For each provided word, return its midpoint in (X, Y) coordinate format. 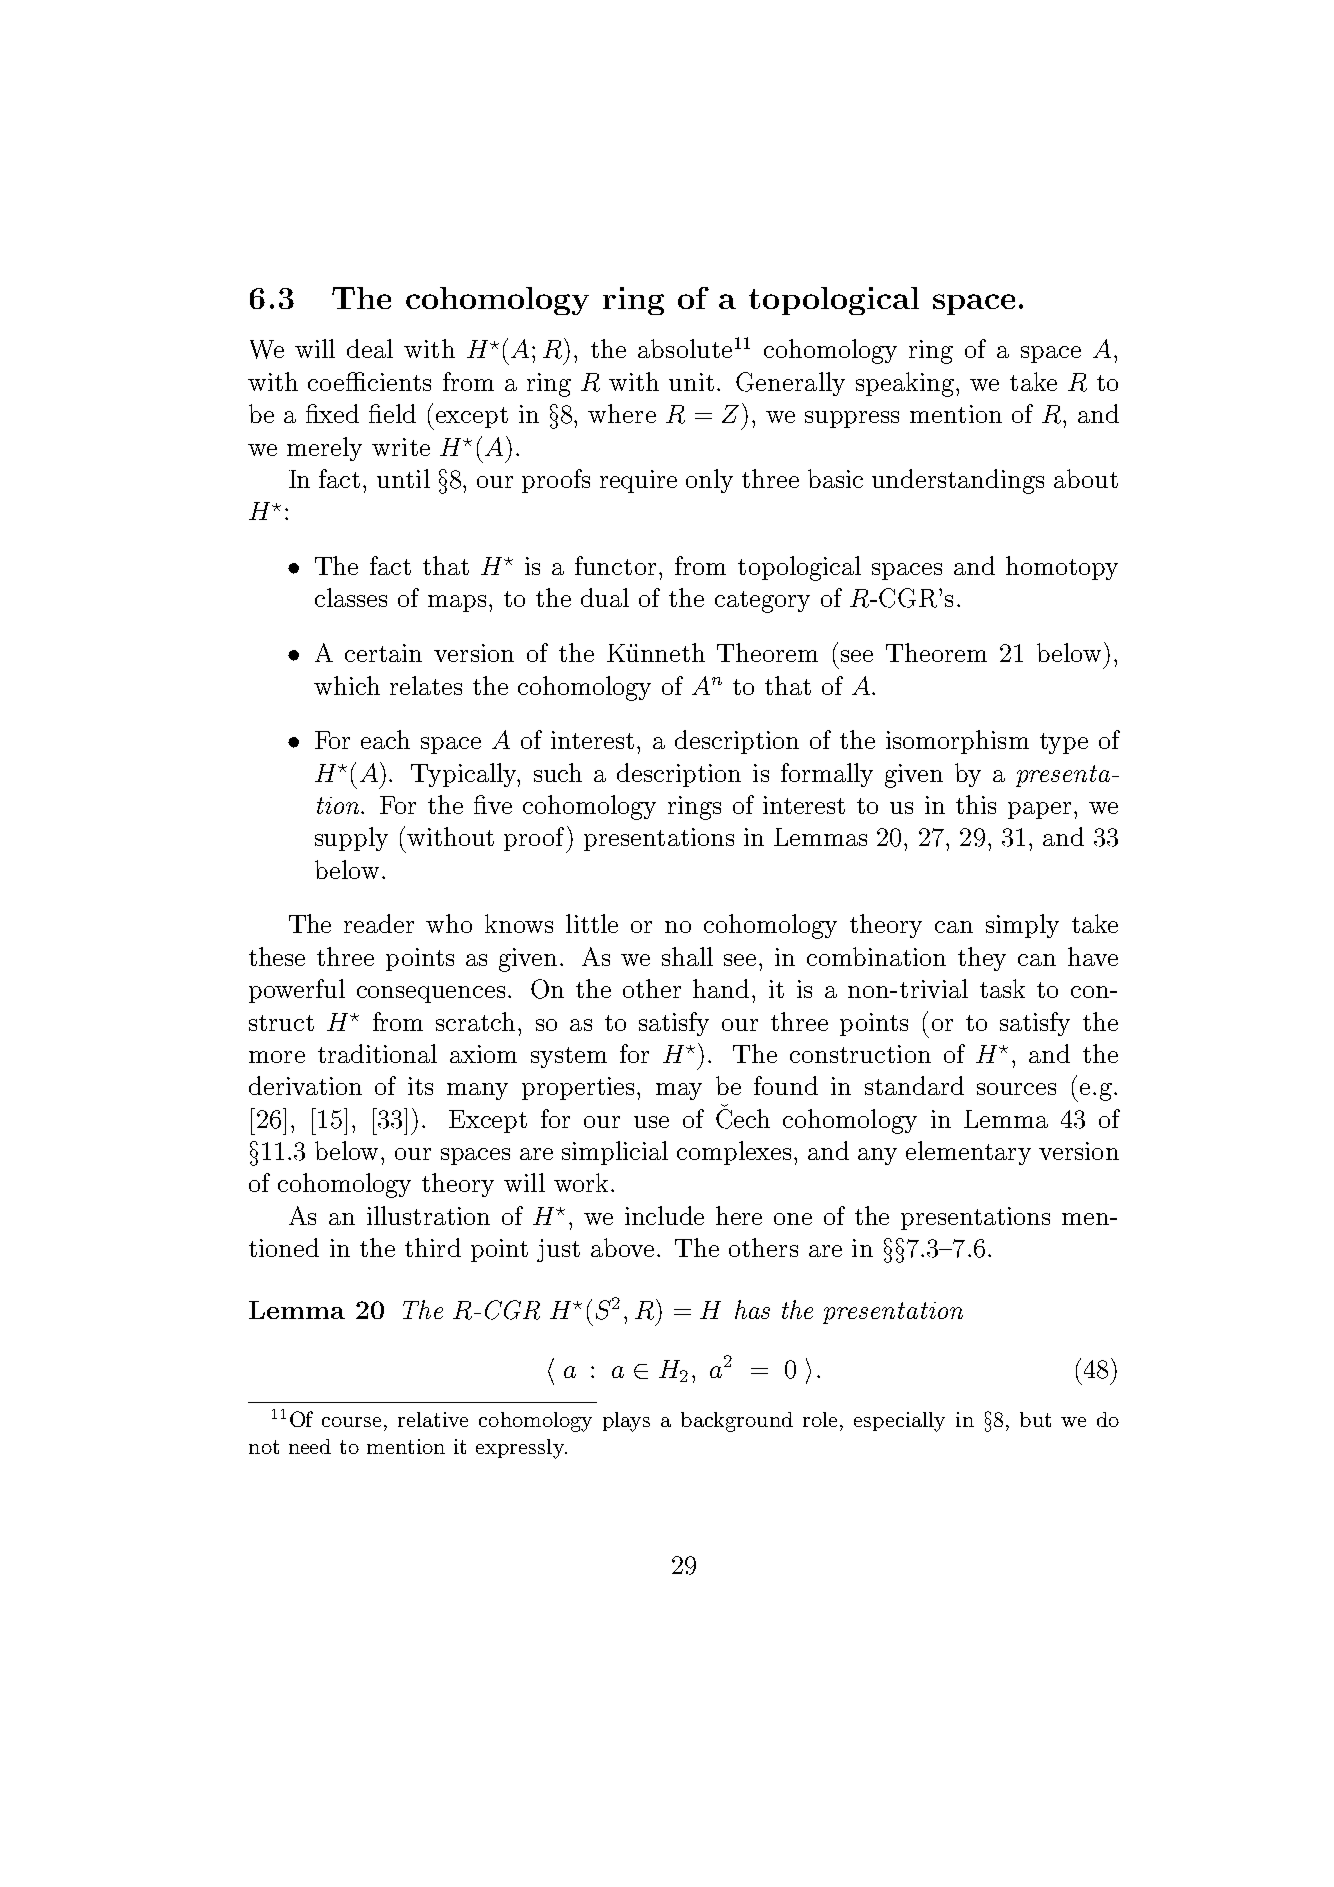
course (351, 1422)
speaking (905, 384)
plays (626, 1422)
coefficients (369, 381)
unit (691, 382)
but (1035, 1419)
